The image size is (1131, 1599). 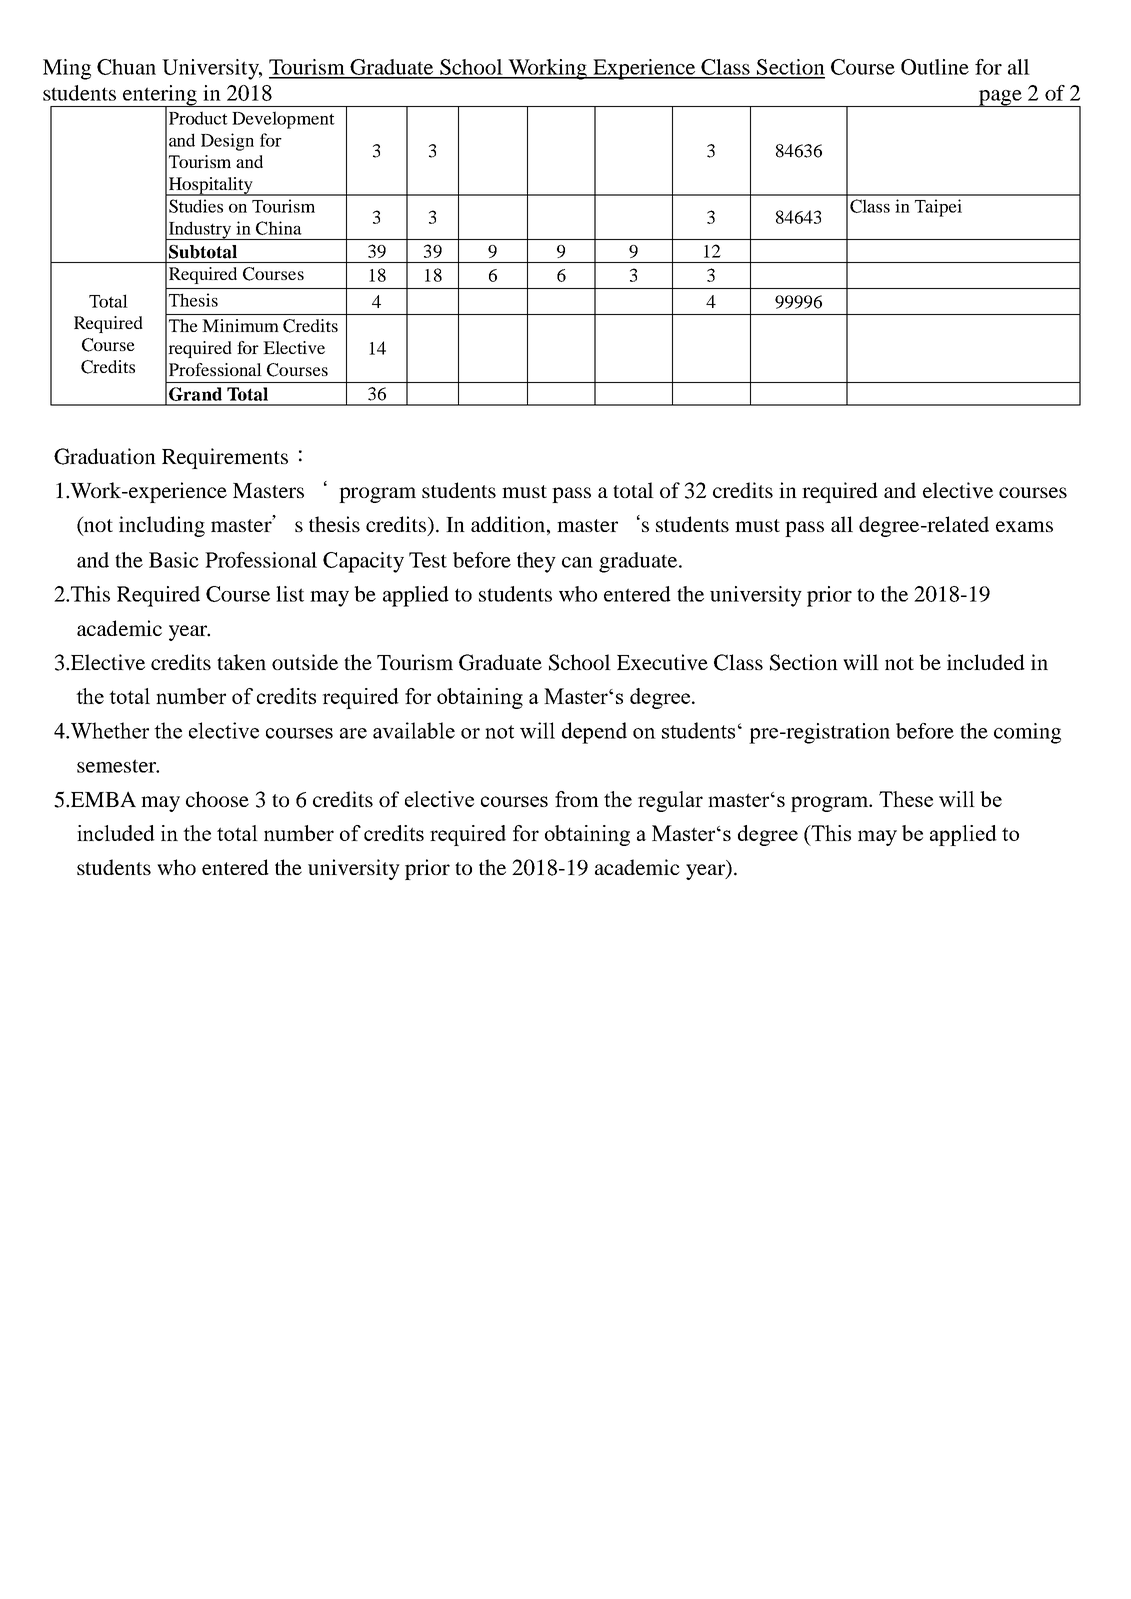 What do you see at coordinates (577, 799) in the page?
I see `from` at bounding box center [577, 799].
